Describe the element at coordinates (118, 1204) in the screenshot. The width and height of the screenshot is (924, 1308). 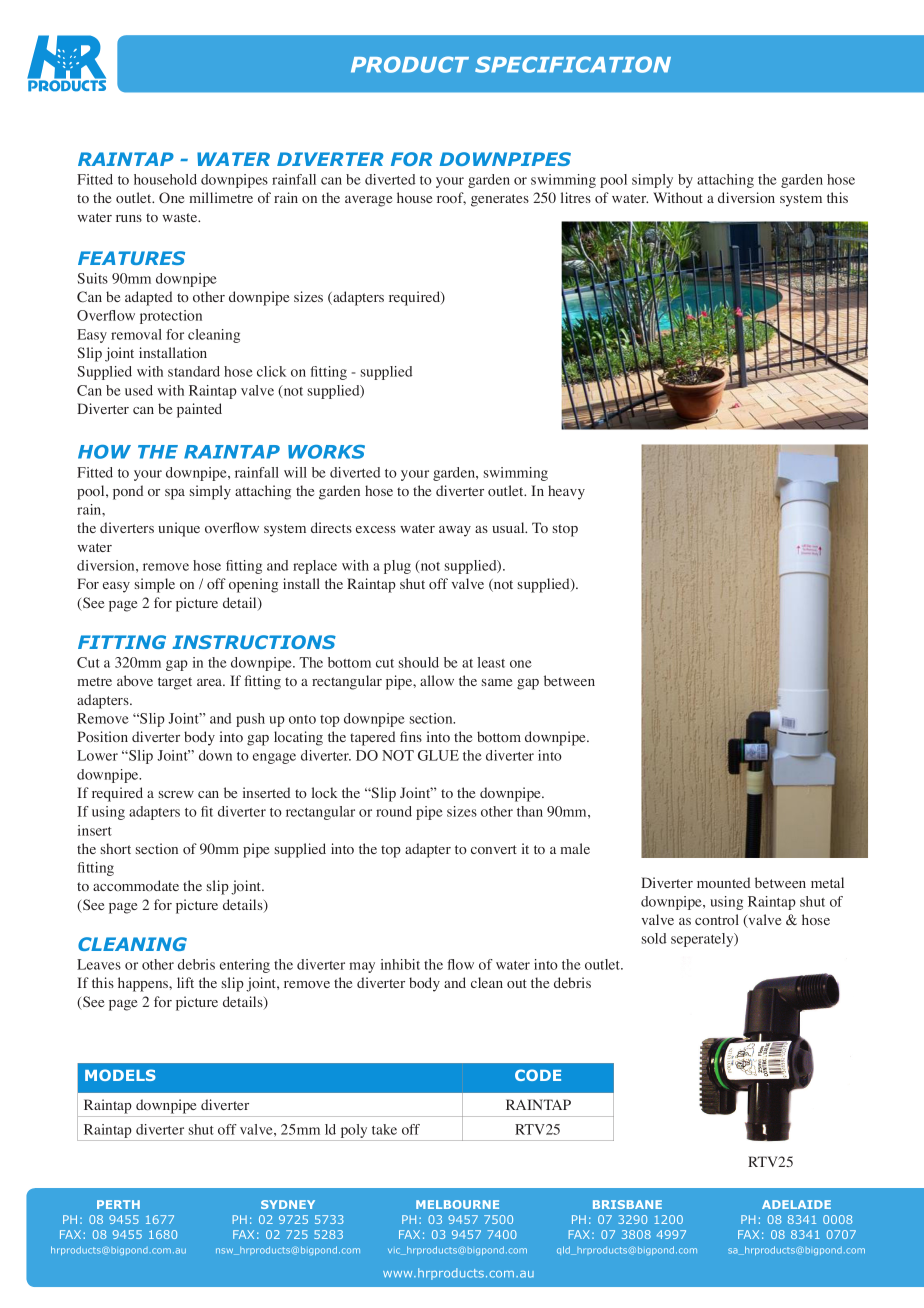
I see `PERTH` at that location.
